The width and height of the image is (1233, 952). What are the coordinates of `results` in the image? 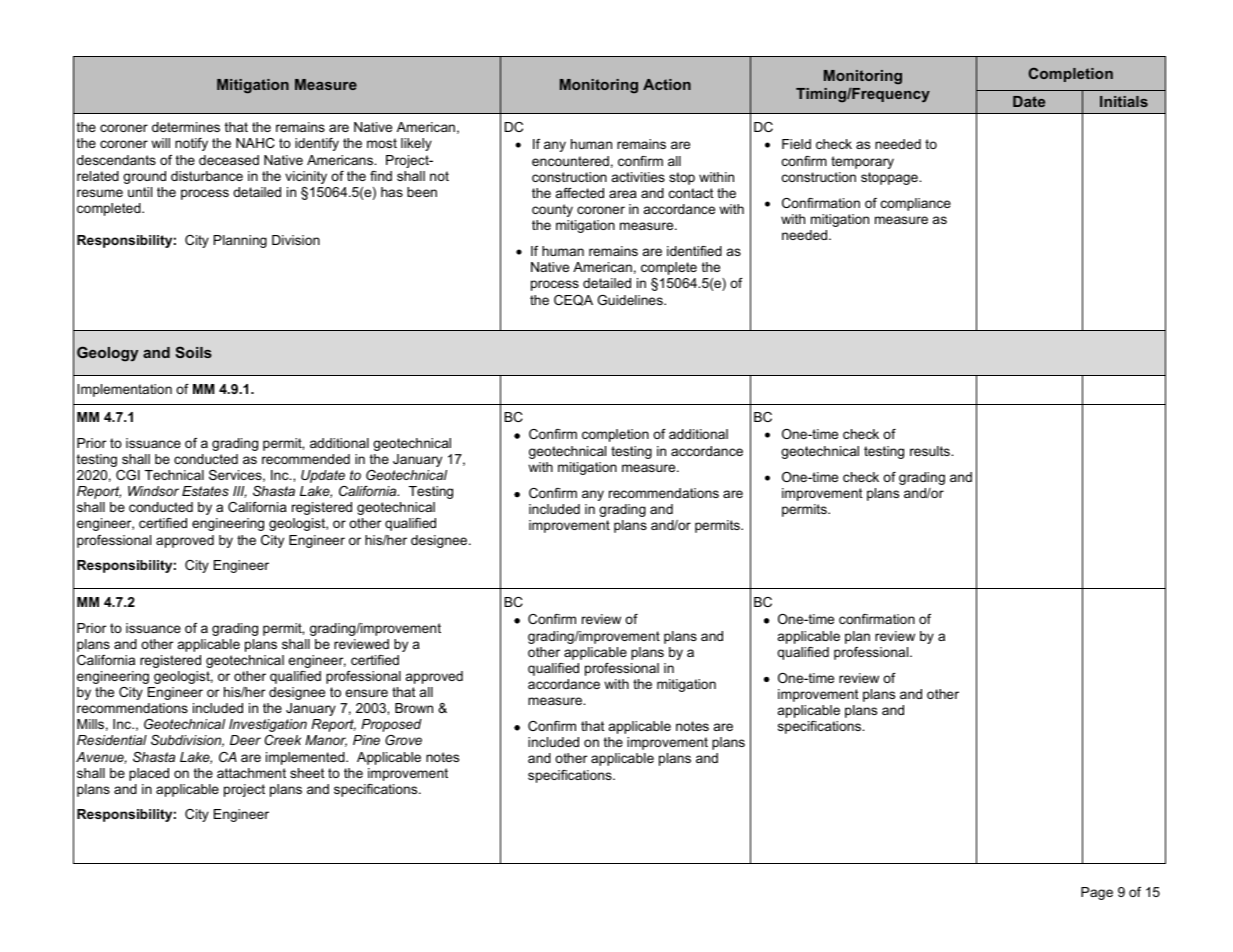 It's located at (931, 451).
